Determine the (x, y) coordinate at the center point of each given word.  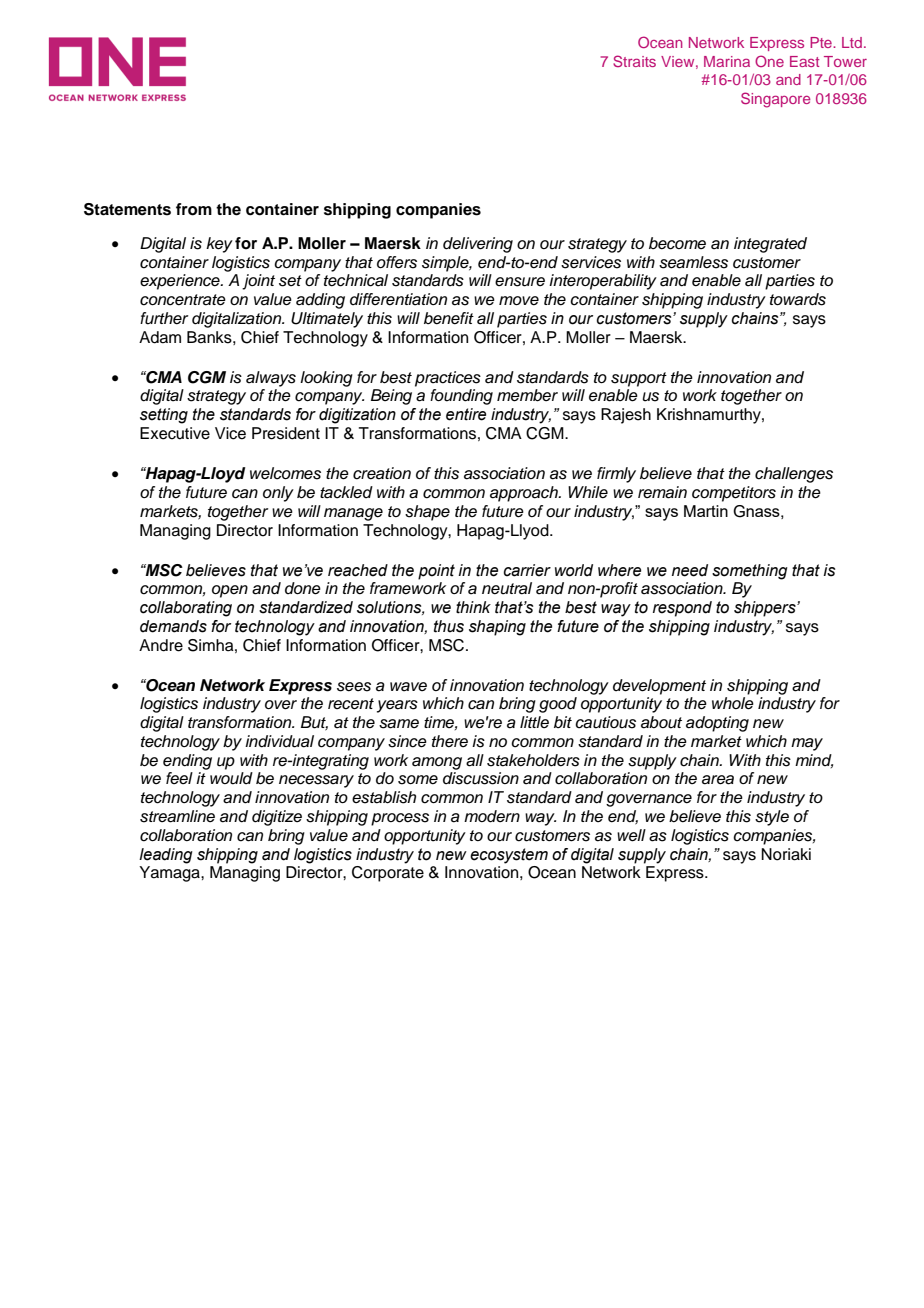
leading (166, 856)
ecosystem (509, 856)
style (772, 818)
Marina (727, 61)
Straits (634, 61)
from (194, 209)
